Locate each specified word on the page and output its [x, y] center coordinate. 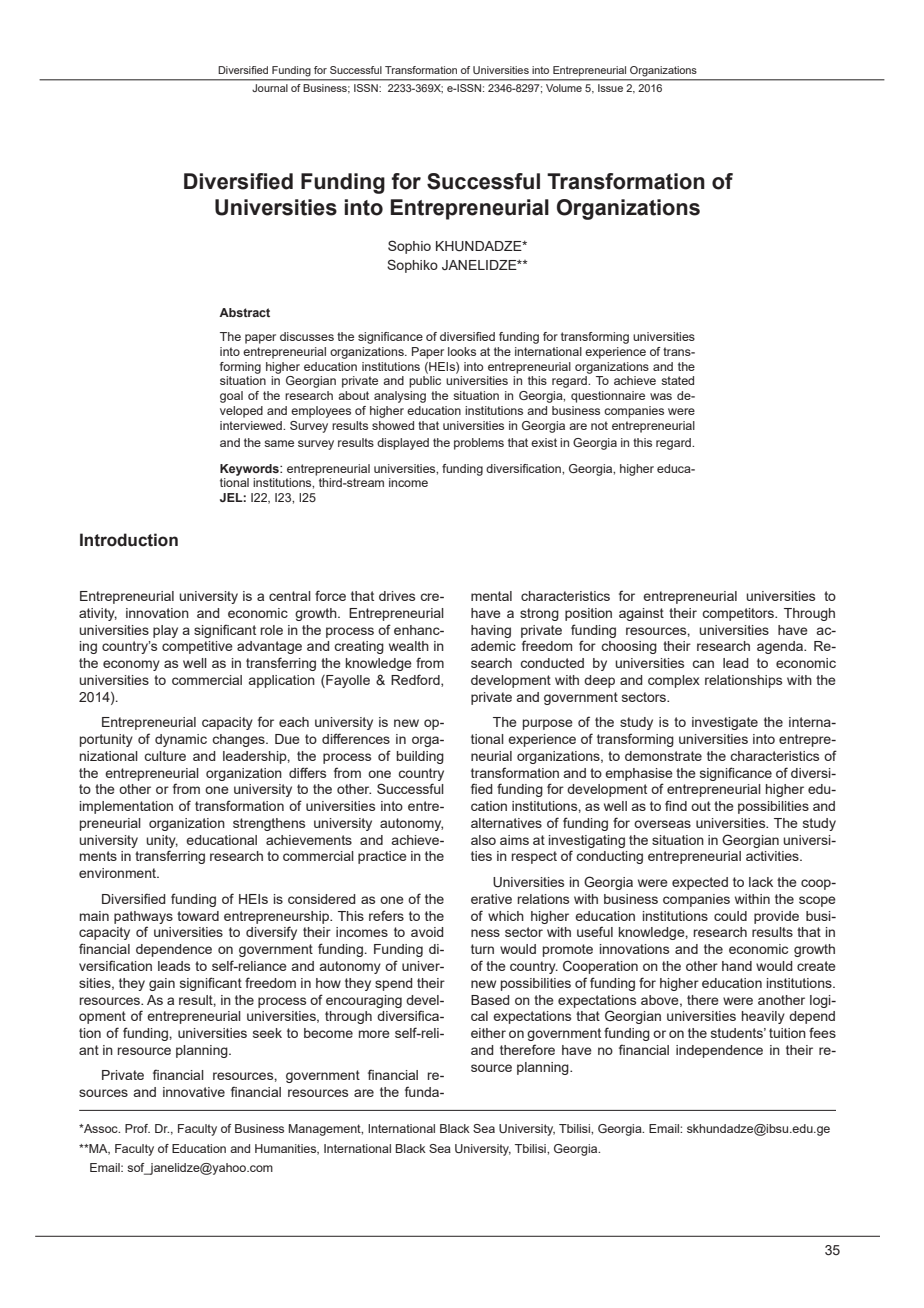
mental [491, 596]
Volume [564, 88]
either [488, 1033]
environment [118, 873]
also [483, 840]
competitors [739, 614]
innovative [194, 1092]
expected [700, 883]
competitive [197, 647]
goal [231, 397]
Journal [270, 88]
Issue [610, 88]
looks [462, 351]
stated [677, 380]
